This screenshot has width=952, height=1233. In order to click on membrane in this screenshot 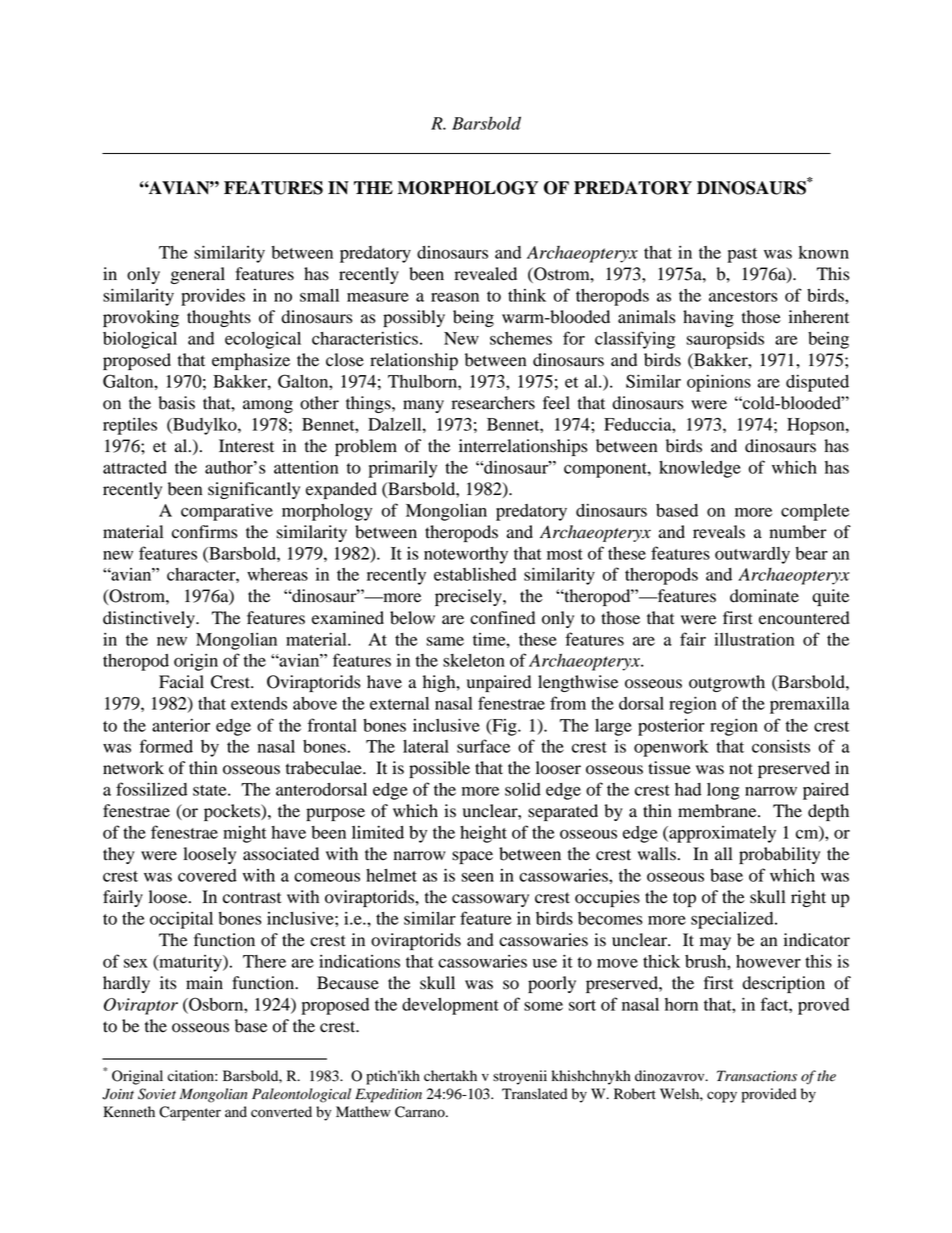, I will do `click(718, 811)`.
